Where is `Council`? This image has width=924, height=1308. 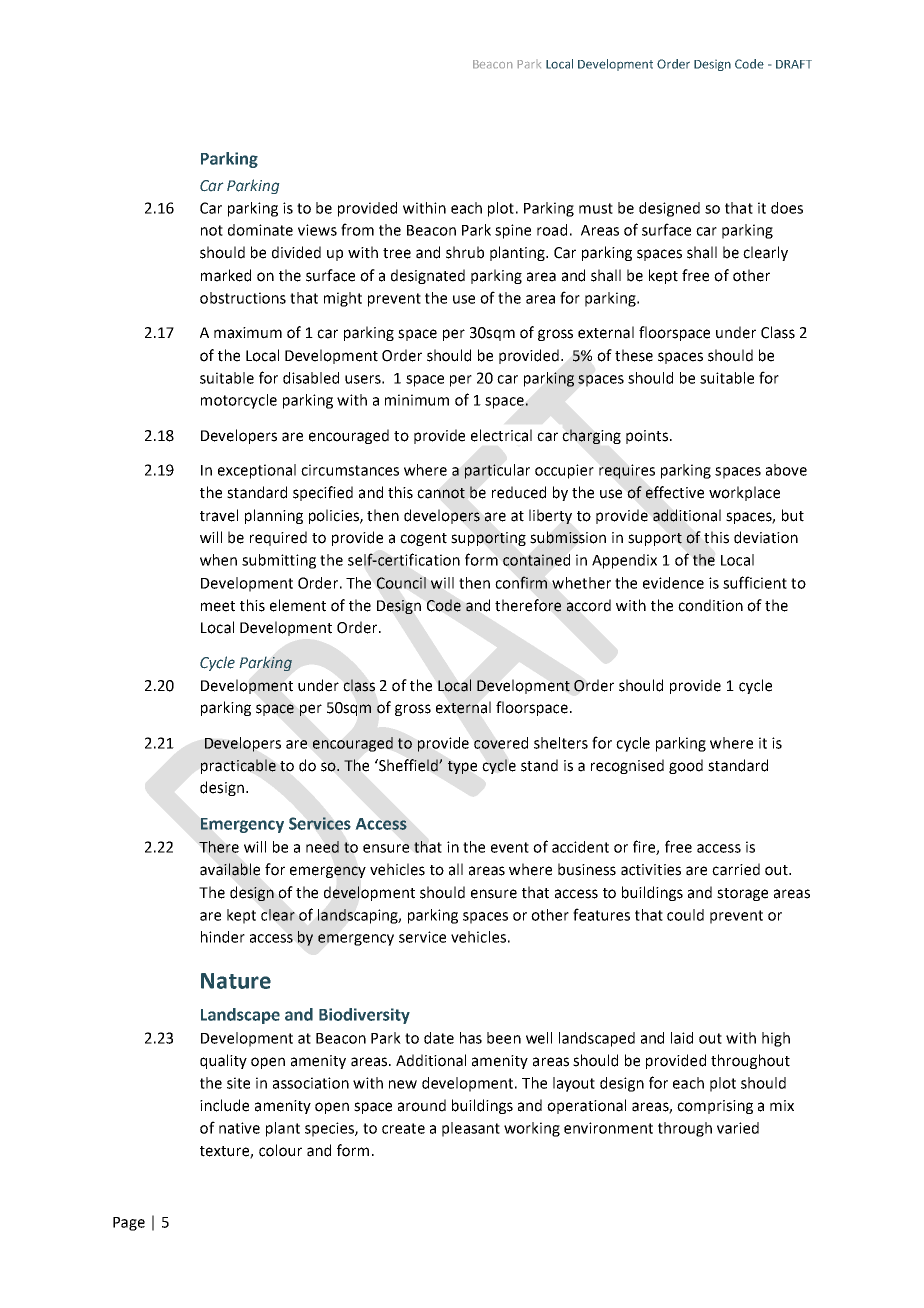
Council is located at coordinates (401, 583).
